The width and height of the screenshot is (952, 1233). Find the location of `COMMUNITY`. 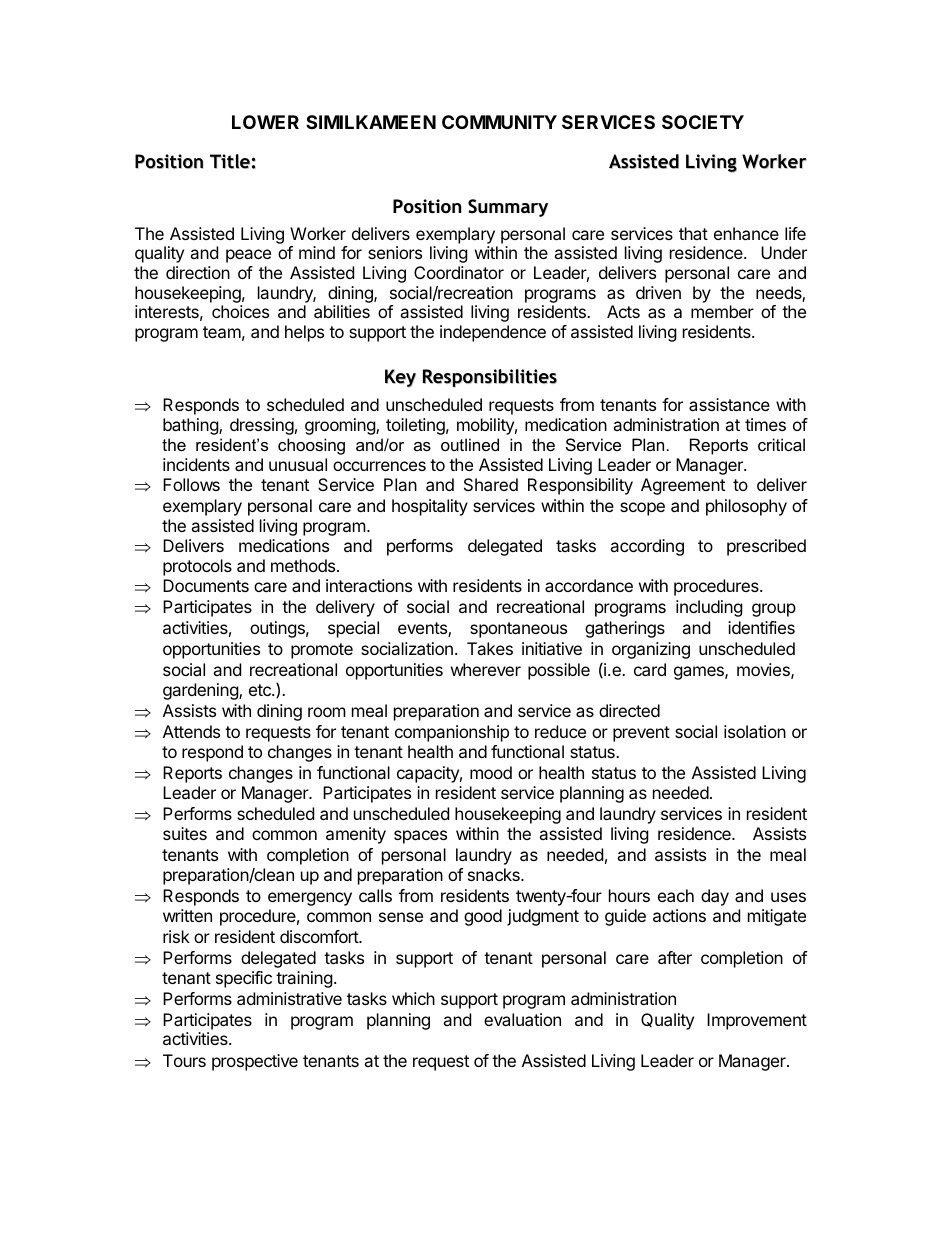

COMMUNITY is located at coordinates (499, 122).
